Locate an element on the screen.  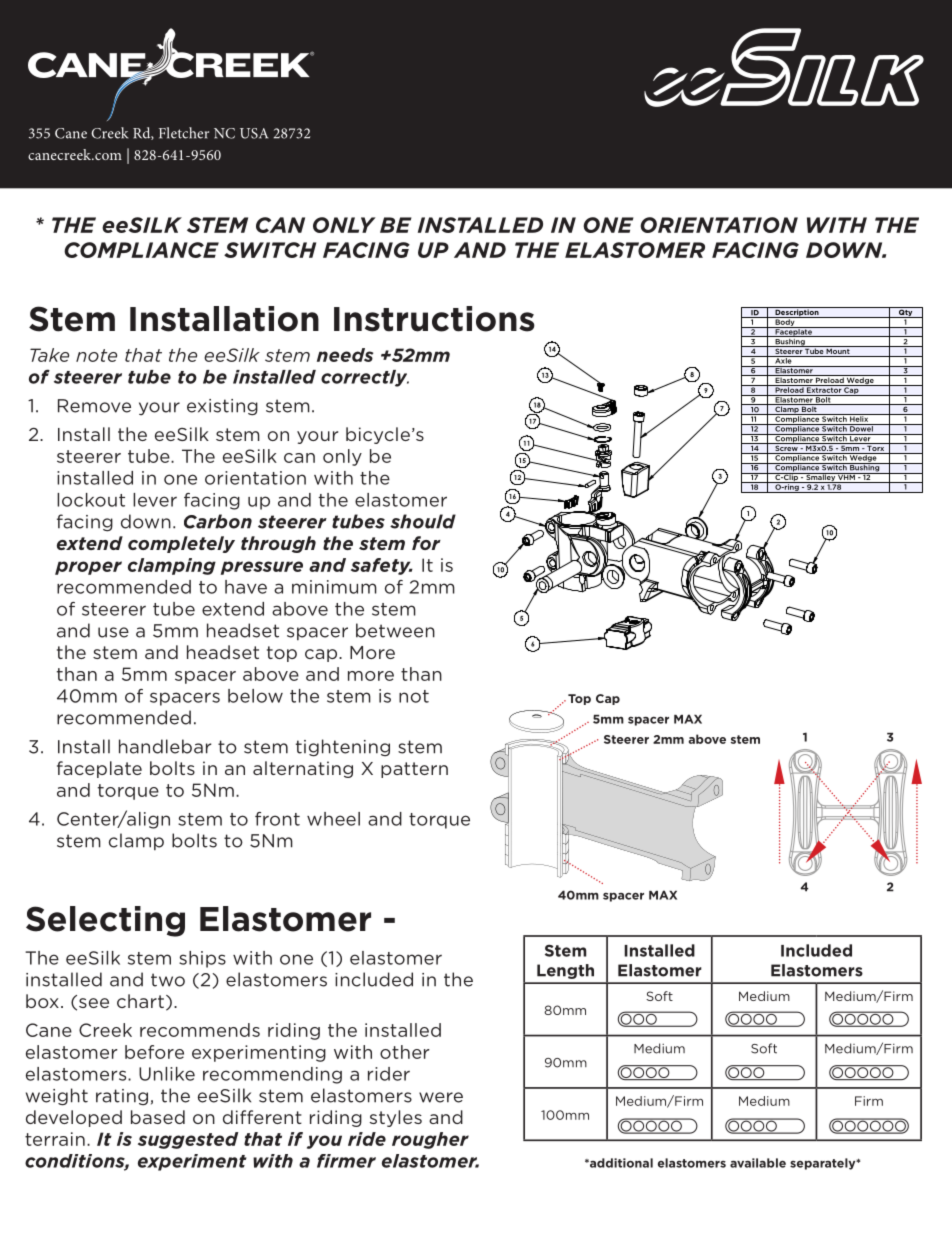
between is located at coordinates (395, 630).
